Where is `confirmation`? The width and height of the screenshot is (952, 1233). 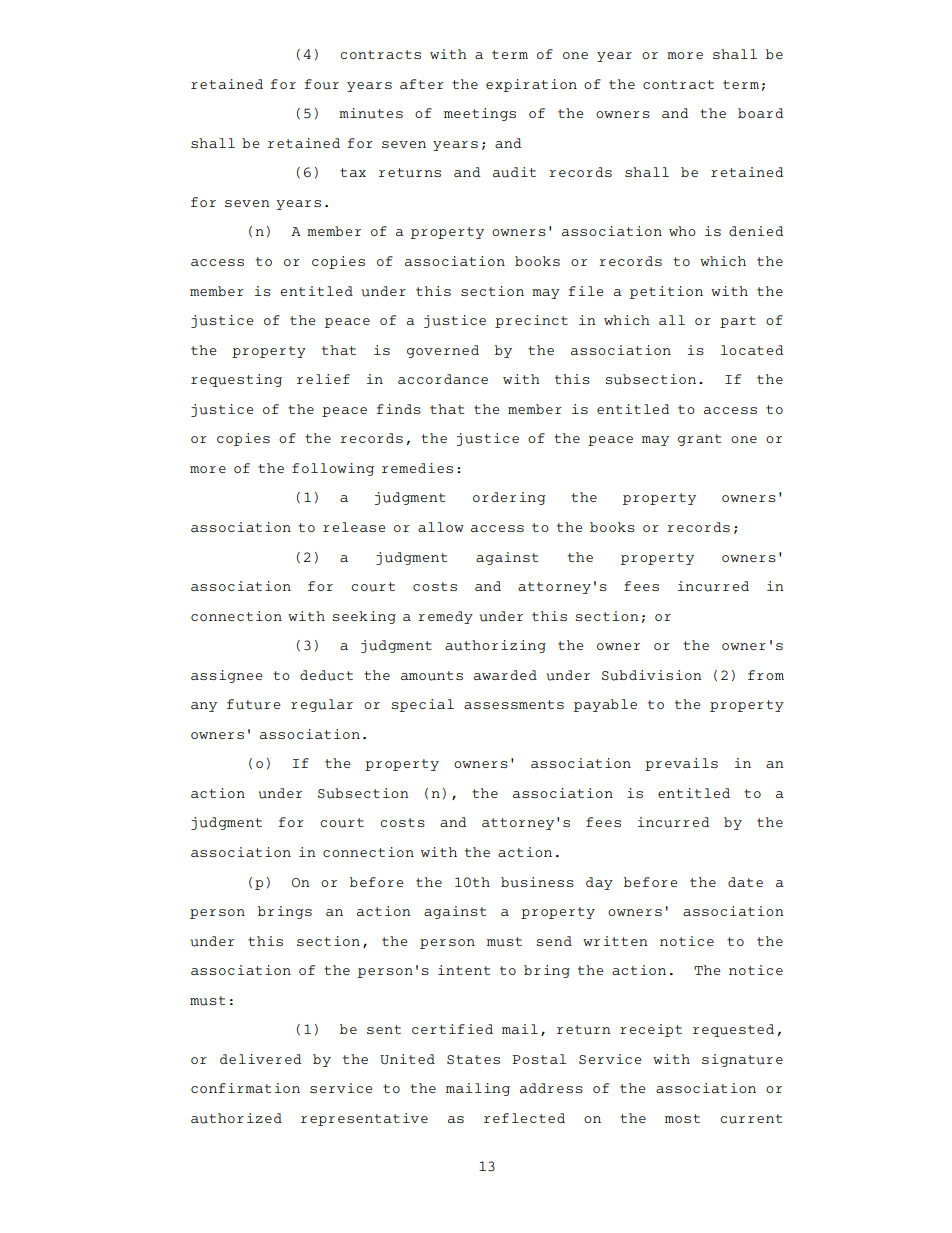
confirmation is located at coordinates (245, 1088).
